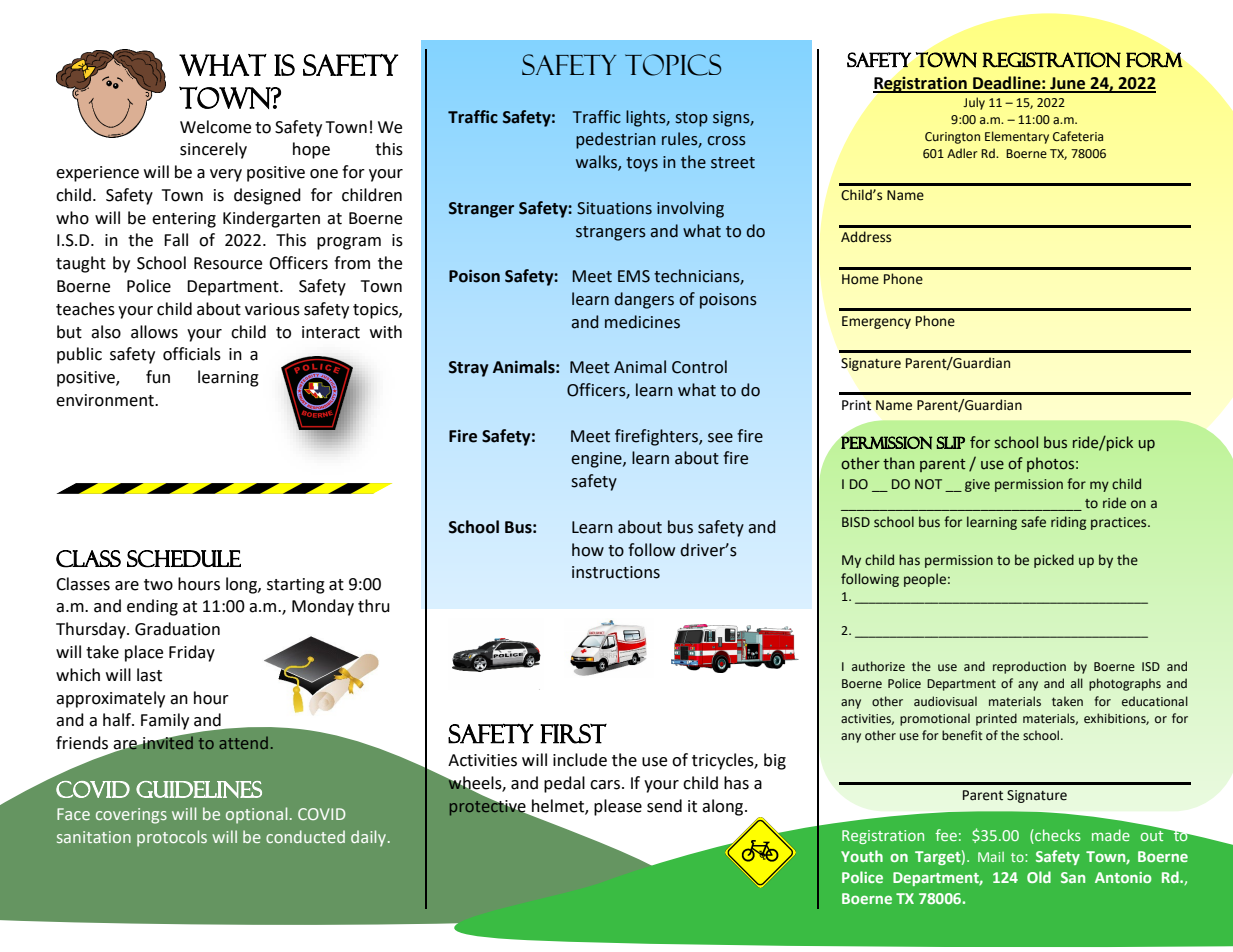 This page has height=952, width=1233. I want to click on medicines, so click(642, 322).
